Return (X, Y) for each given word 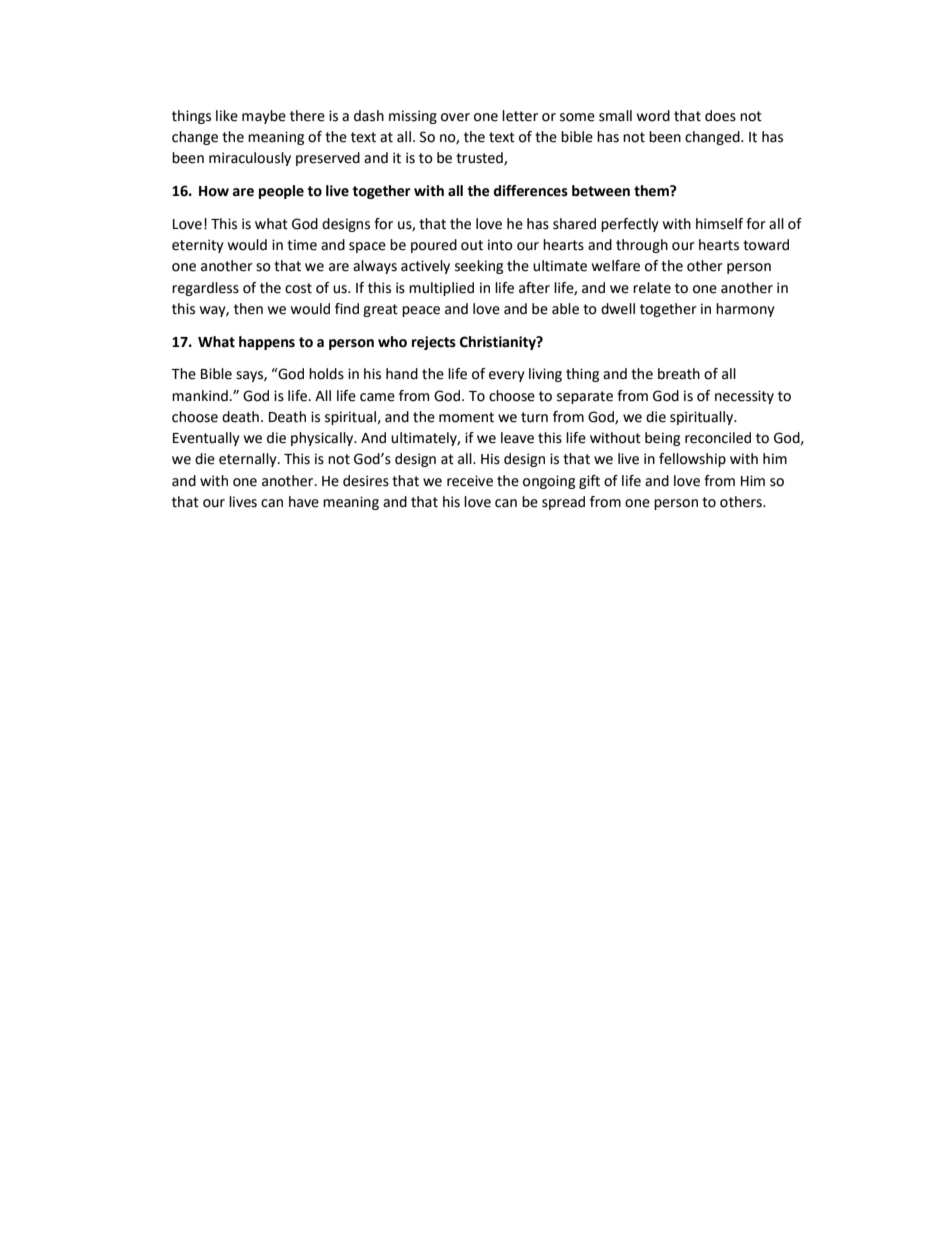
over (455, 117)
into (500, 245)
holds (326, 374)
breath (679, 374)
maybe (264, 117)
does (720, 116)
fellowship (692, 460)
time (302, 245)
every (507, 376)
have (304, 502)
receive (470, 481)
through (642, 246)
